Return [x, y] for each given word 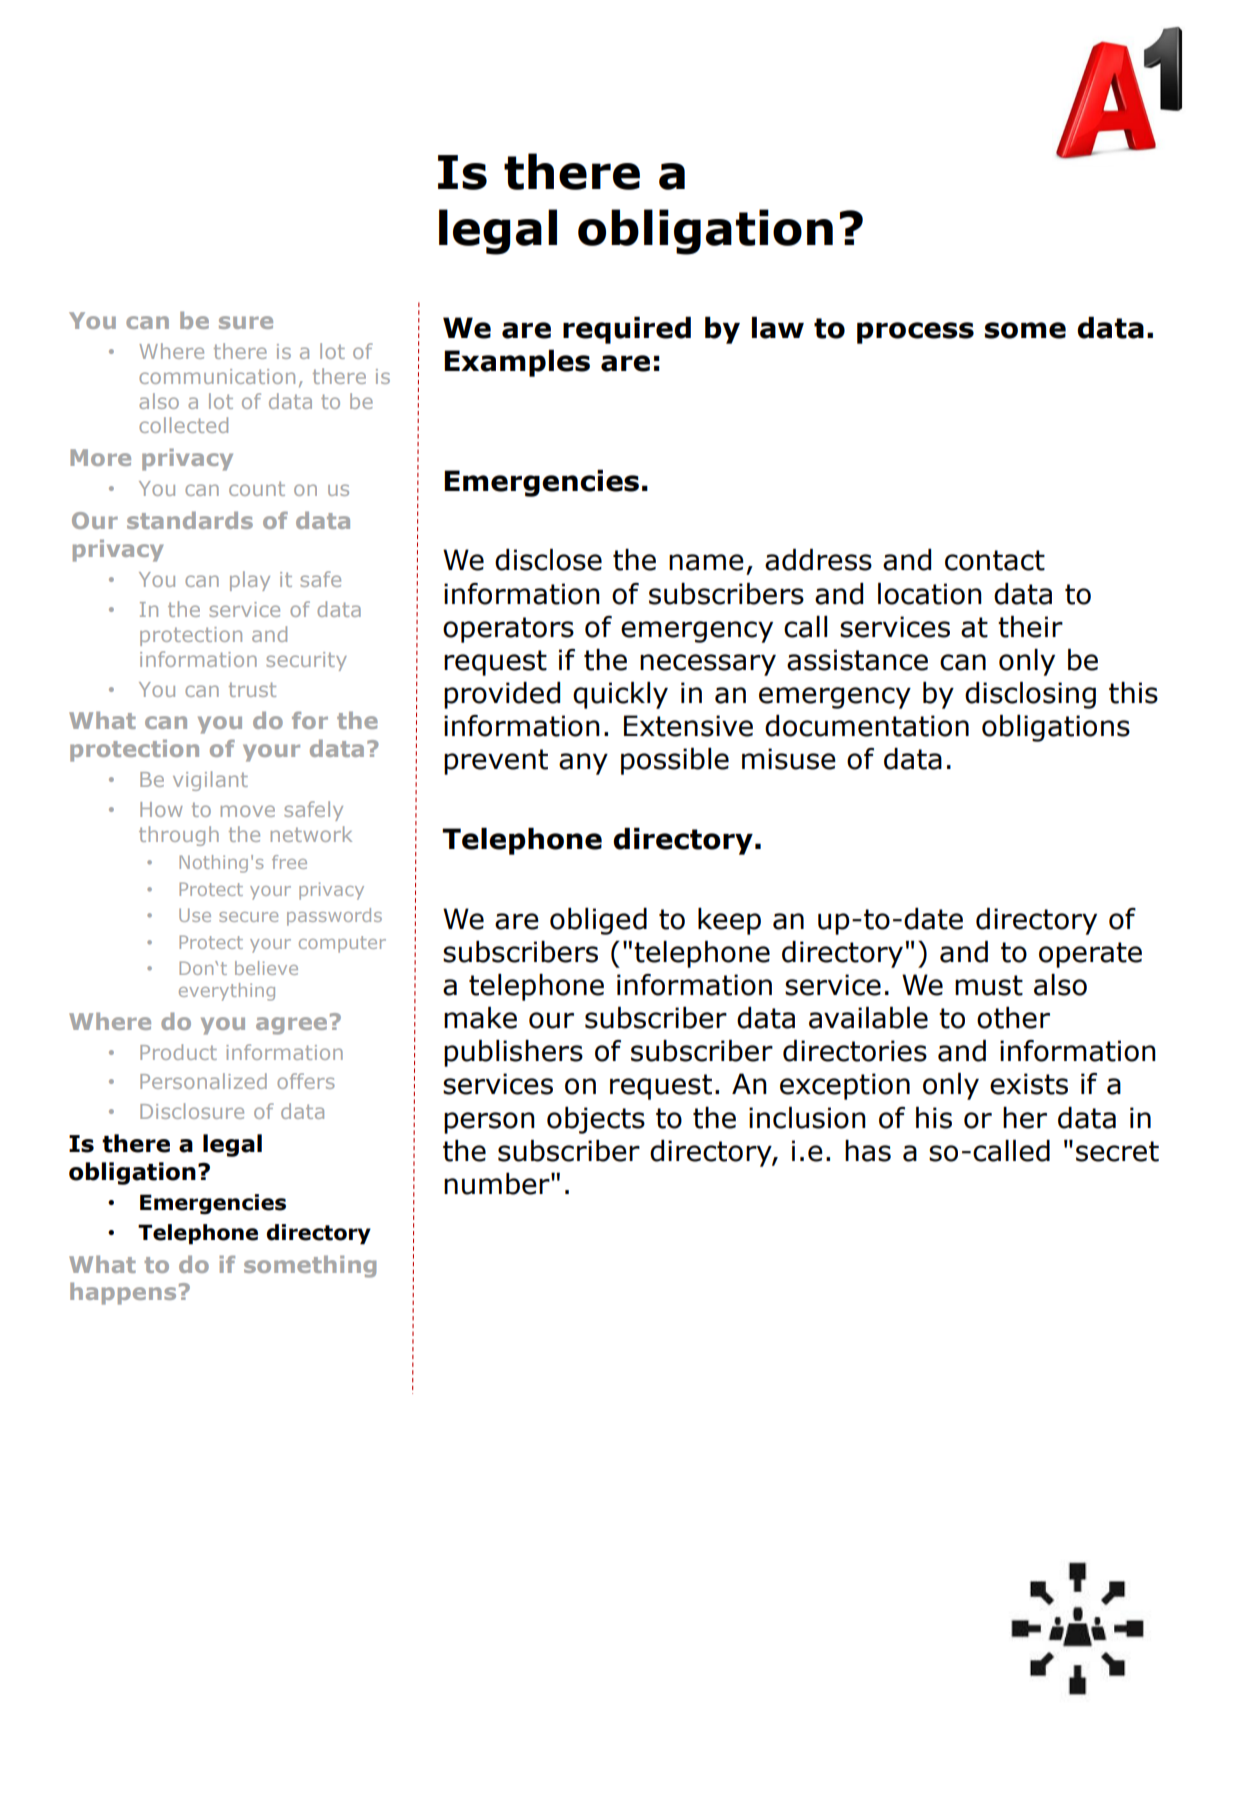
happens [123, 1293]
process [915, 333]
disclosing [1030, 695]
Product [178, 1052]
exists [1029, 1084]
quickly [620, 695]
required [627, 330]
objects [596, 1120]
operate [1090, 955]
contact [995, 560]
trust [252, 689]
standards [190, 520]
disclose [548, 560]
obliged [598, 921]
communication [217, 376]
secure [248, 917]
